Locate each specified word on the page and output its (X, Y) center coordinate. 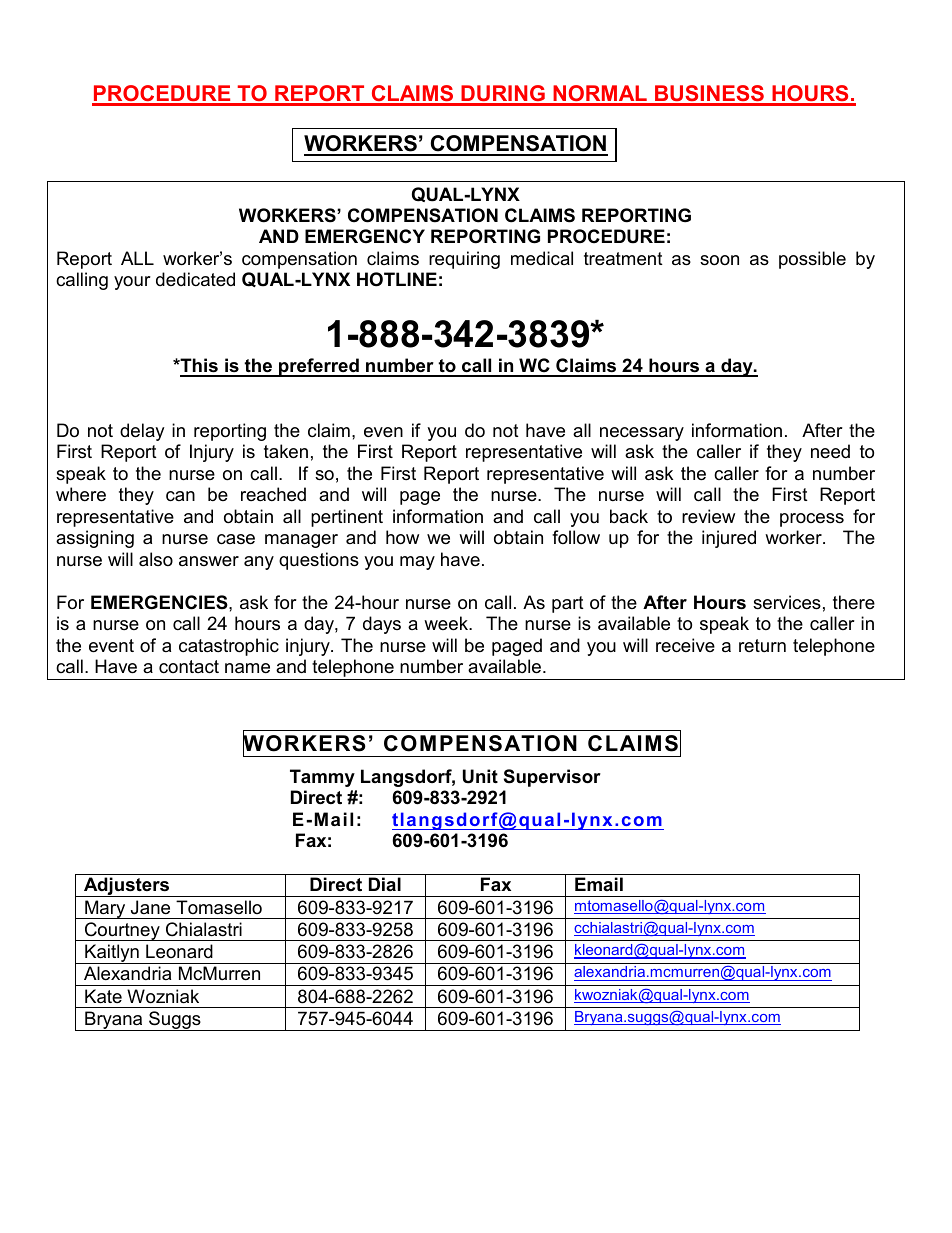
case (236, 539)
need (830, 451)
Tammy (322, 778)
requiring (464, 260)
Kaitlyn (112, 954)
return (762, 645)
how (402, 537)
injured (729, 539)
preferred (319, 367)
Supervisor (552, 778)
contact (189, 667)
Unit (480, 776)
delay (142, 432)
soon (719, 260)
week (447, 623)
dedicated (195, 279)
